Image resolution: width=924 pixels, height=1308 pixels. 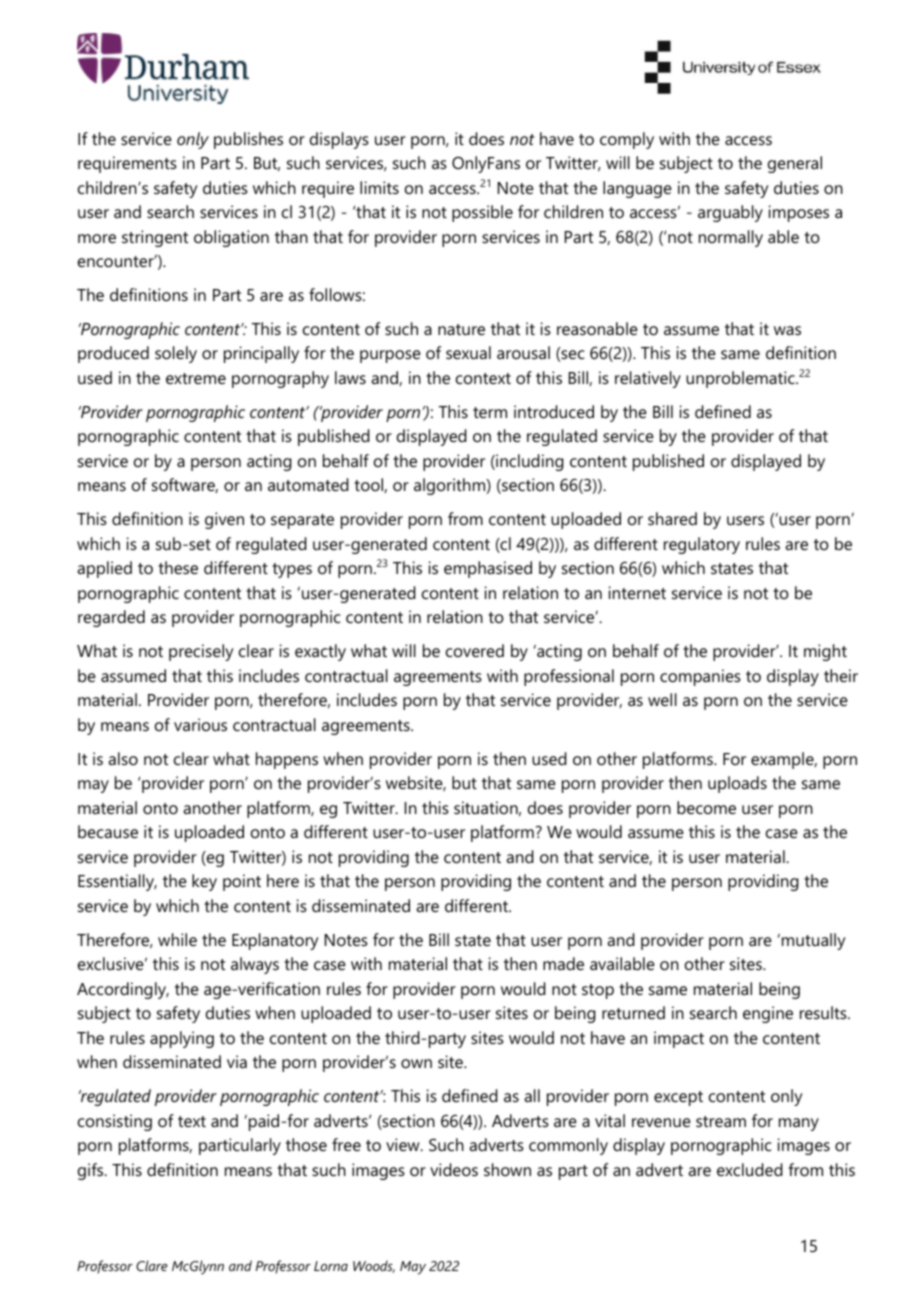 I want to click on possible, so click(x=482, y=213).
